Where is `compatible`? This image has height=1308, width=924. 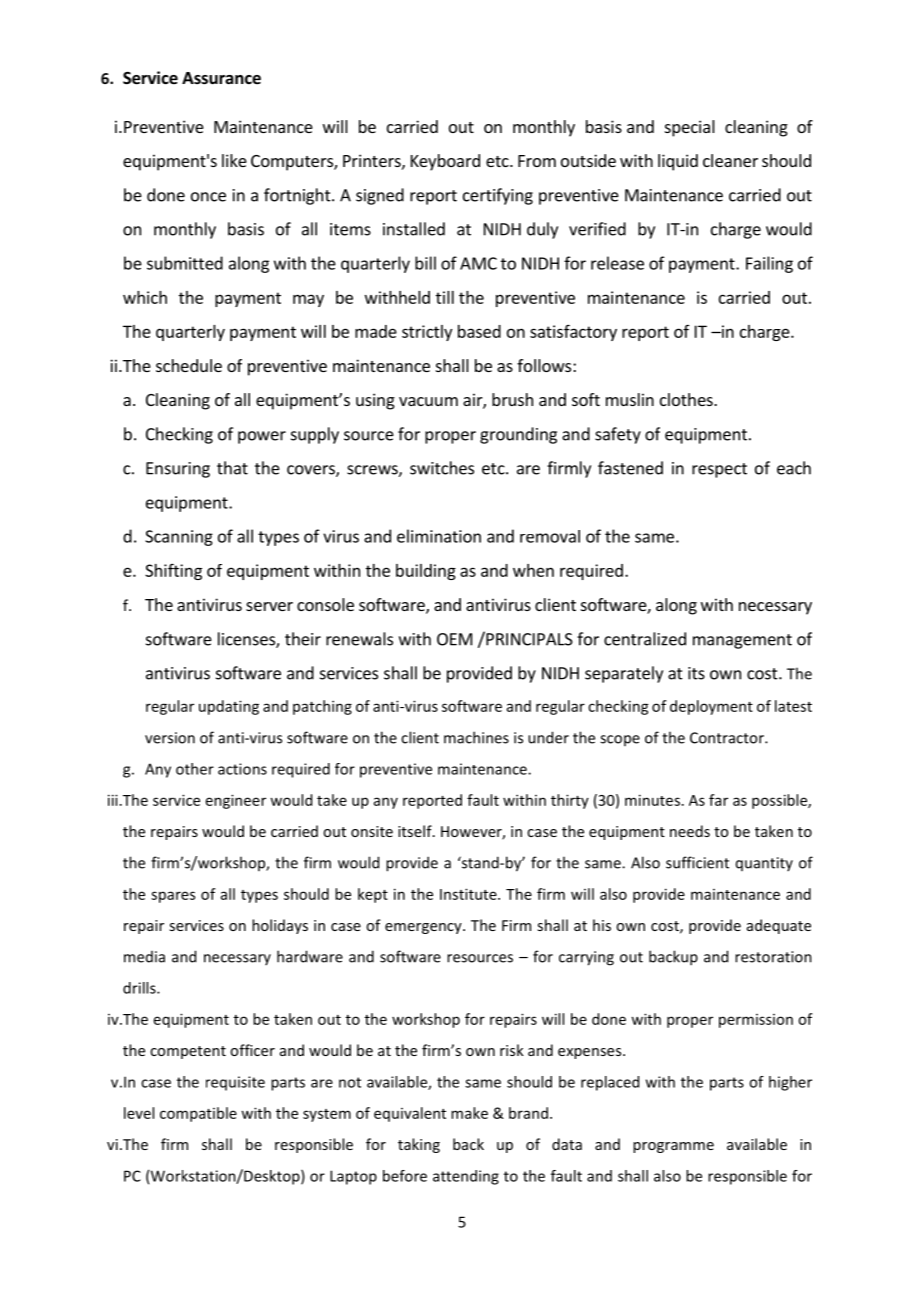
compatible is located at coordinates (198, 1114).
